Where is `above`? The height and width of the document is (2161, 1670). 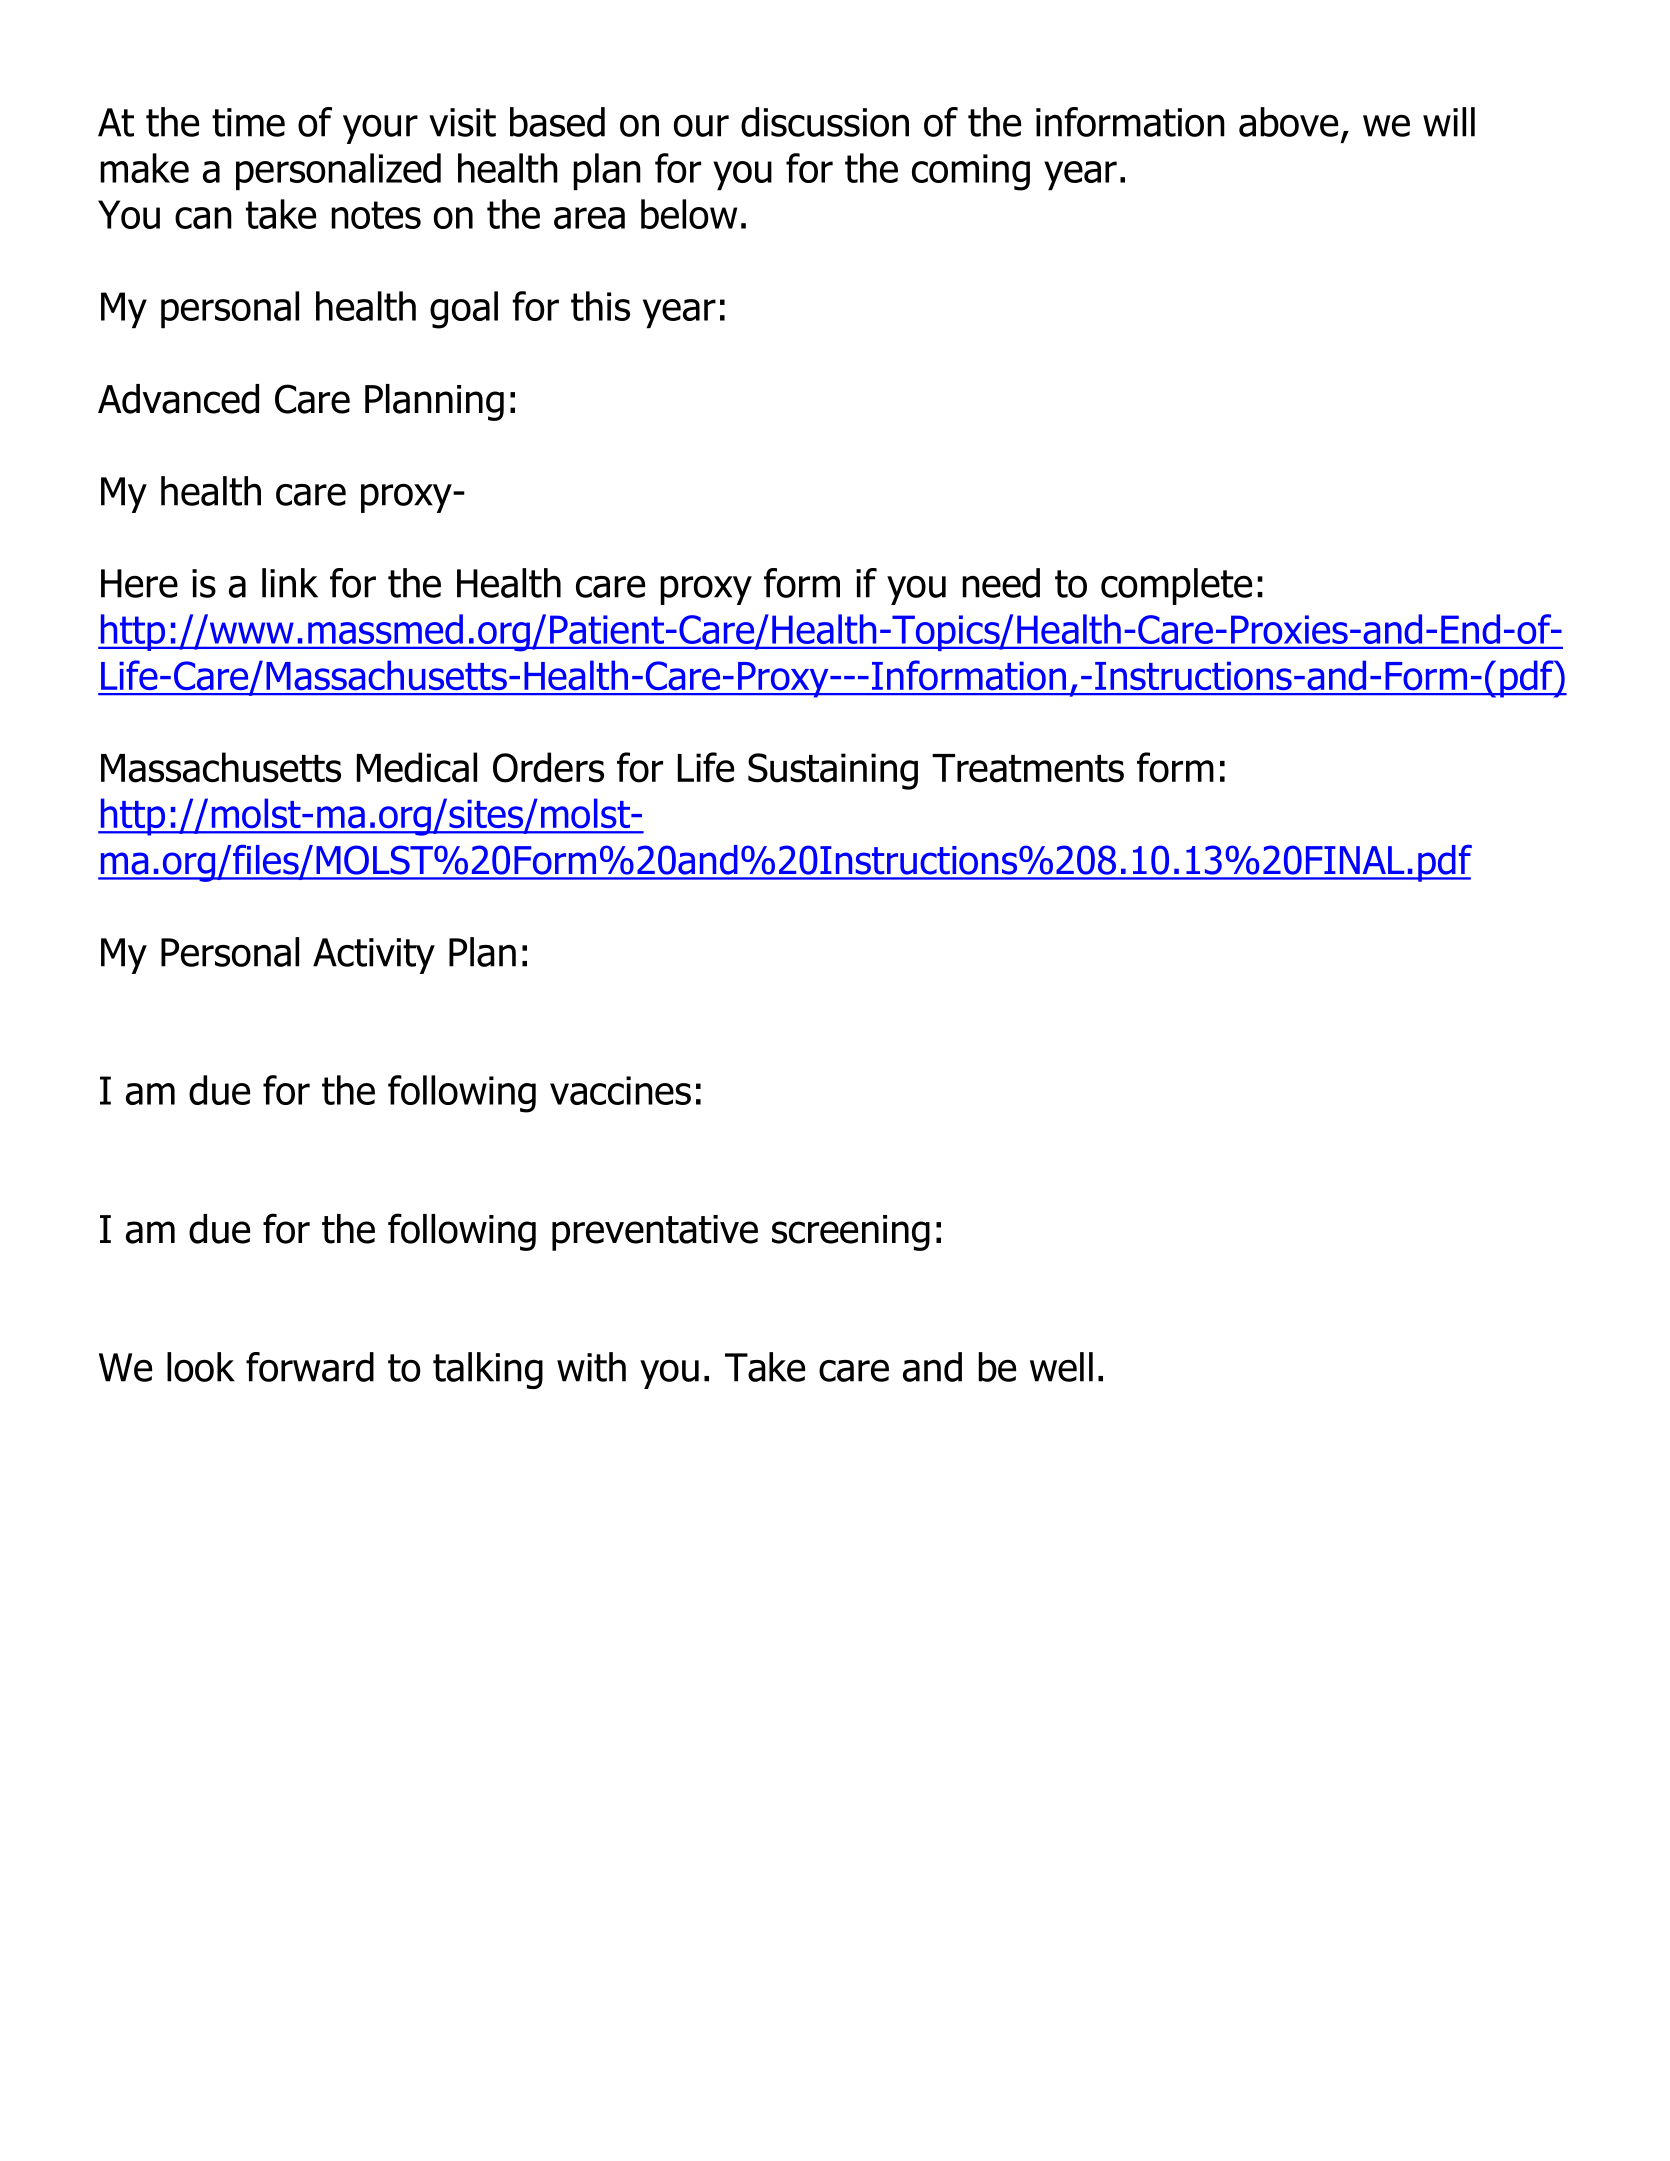 above is located at coordinates (1288, 122).
